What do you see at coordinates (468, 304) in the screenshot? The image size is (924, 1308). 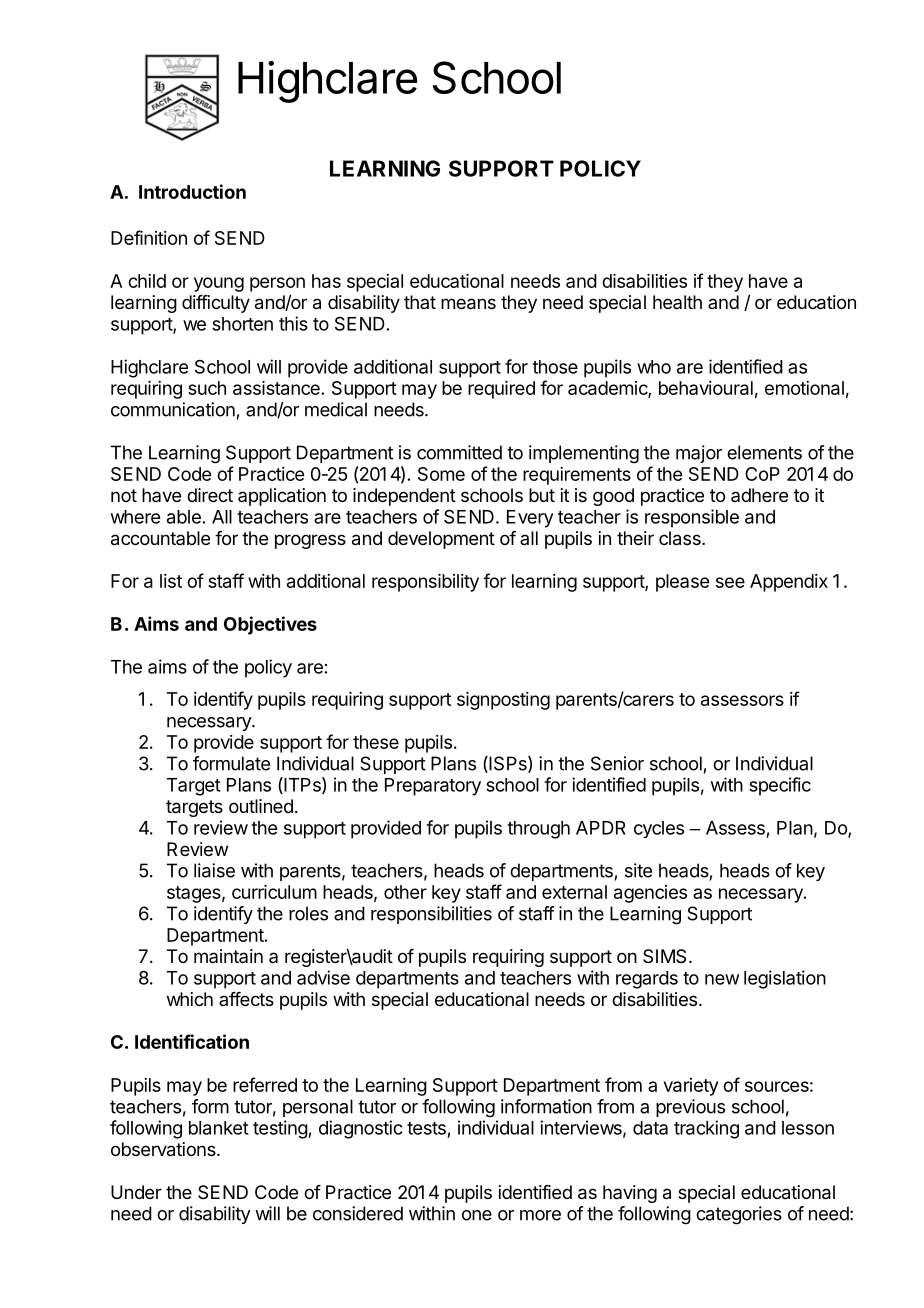 I see `means` at bounding box center [468, 304].
